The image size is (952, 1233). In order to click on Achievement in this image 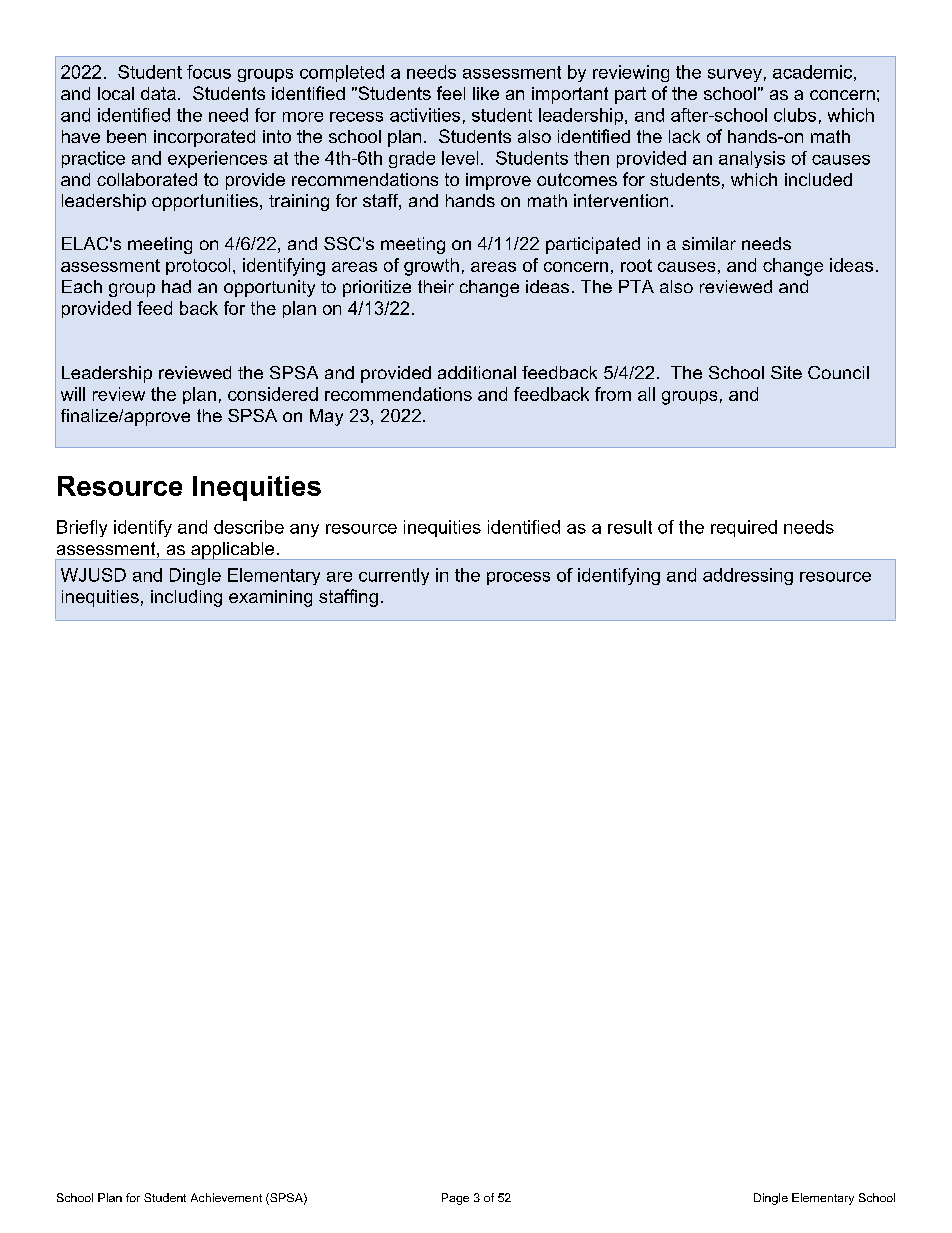, I will do `click(226, 1197)`.
